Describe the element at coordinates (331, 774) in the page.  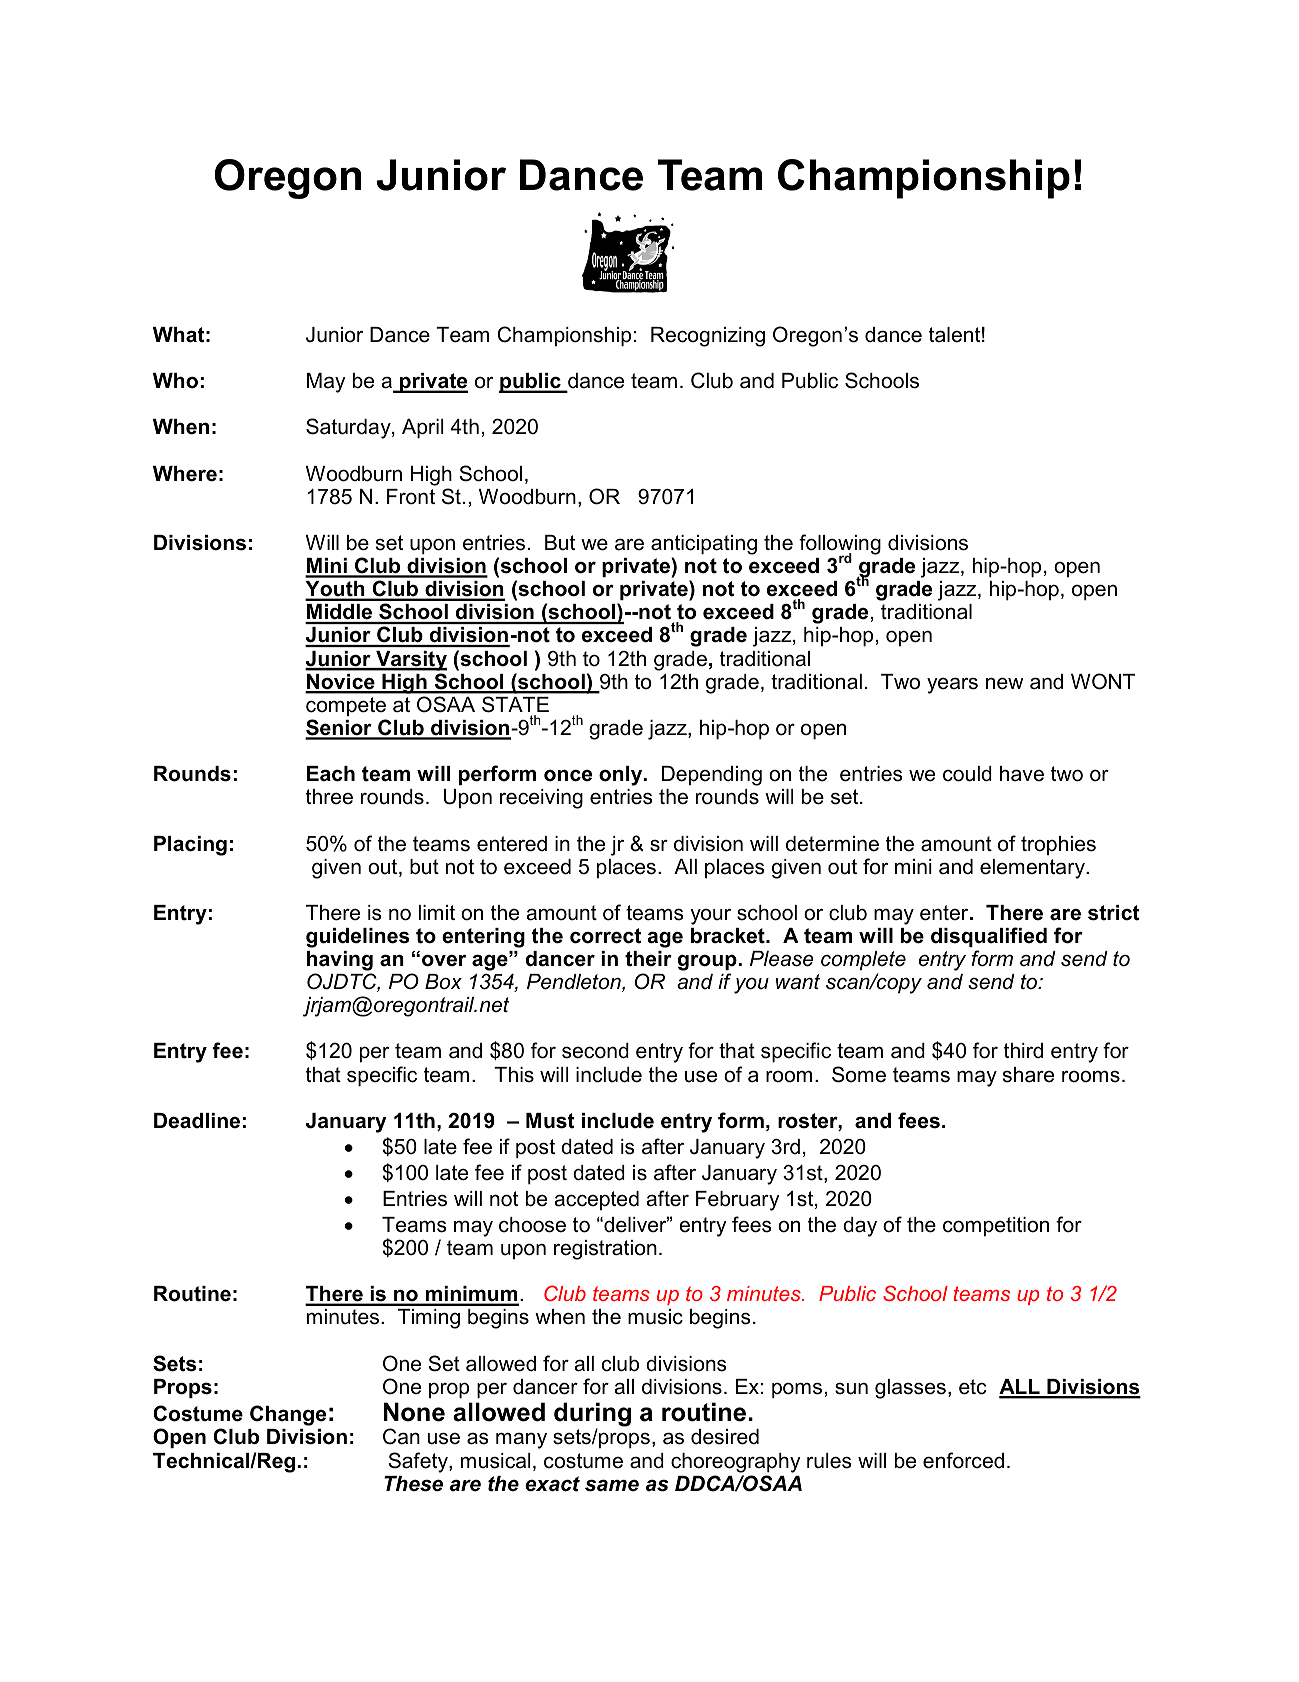
I see `Each` at that location.
